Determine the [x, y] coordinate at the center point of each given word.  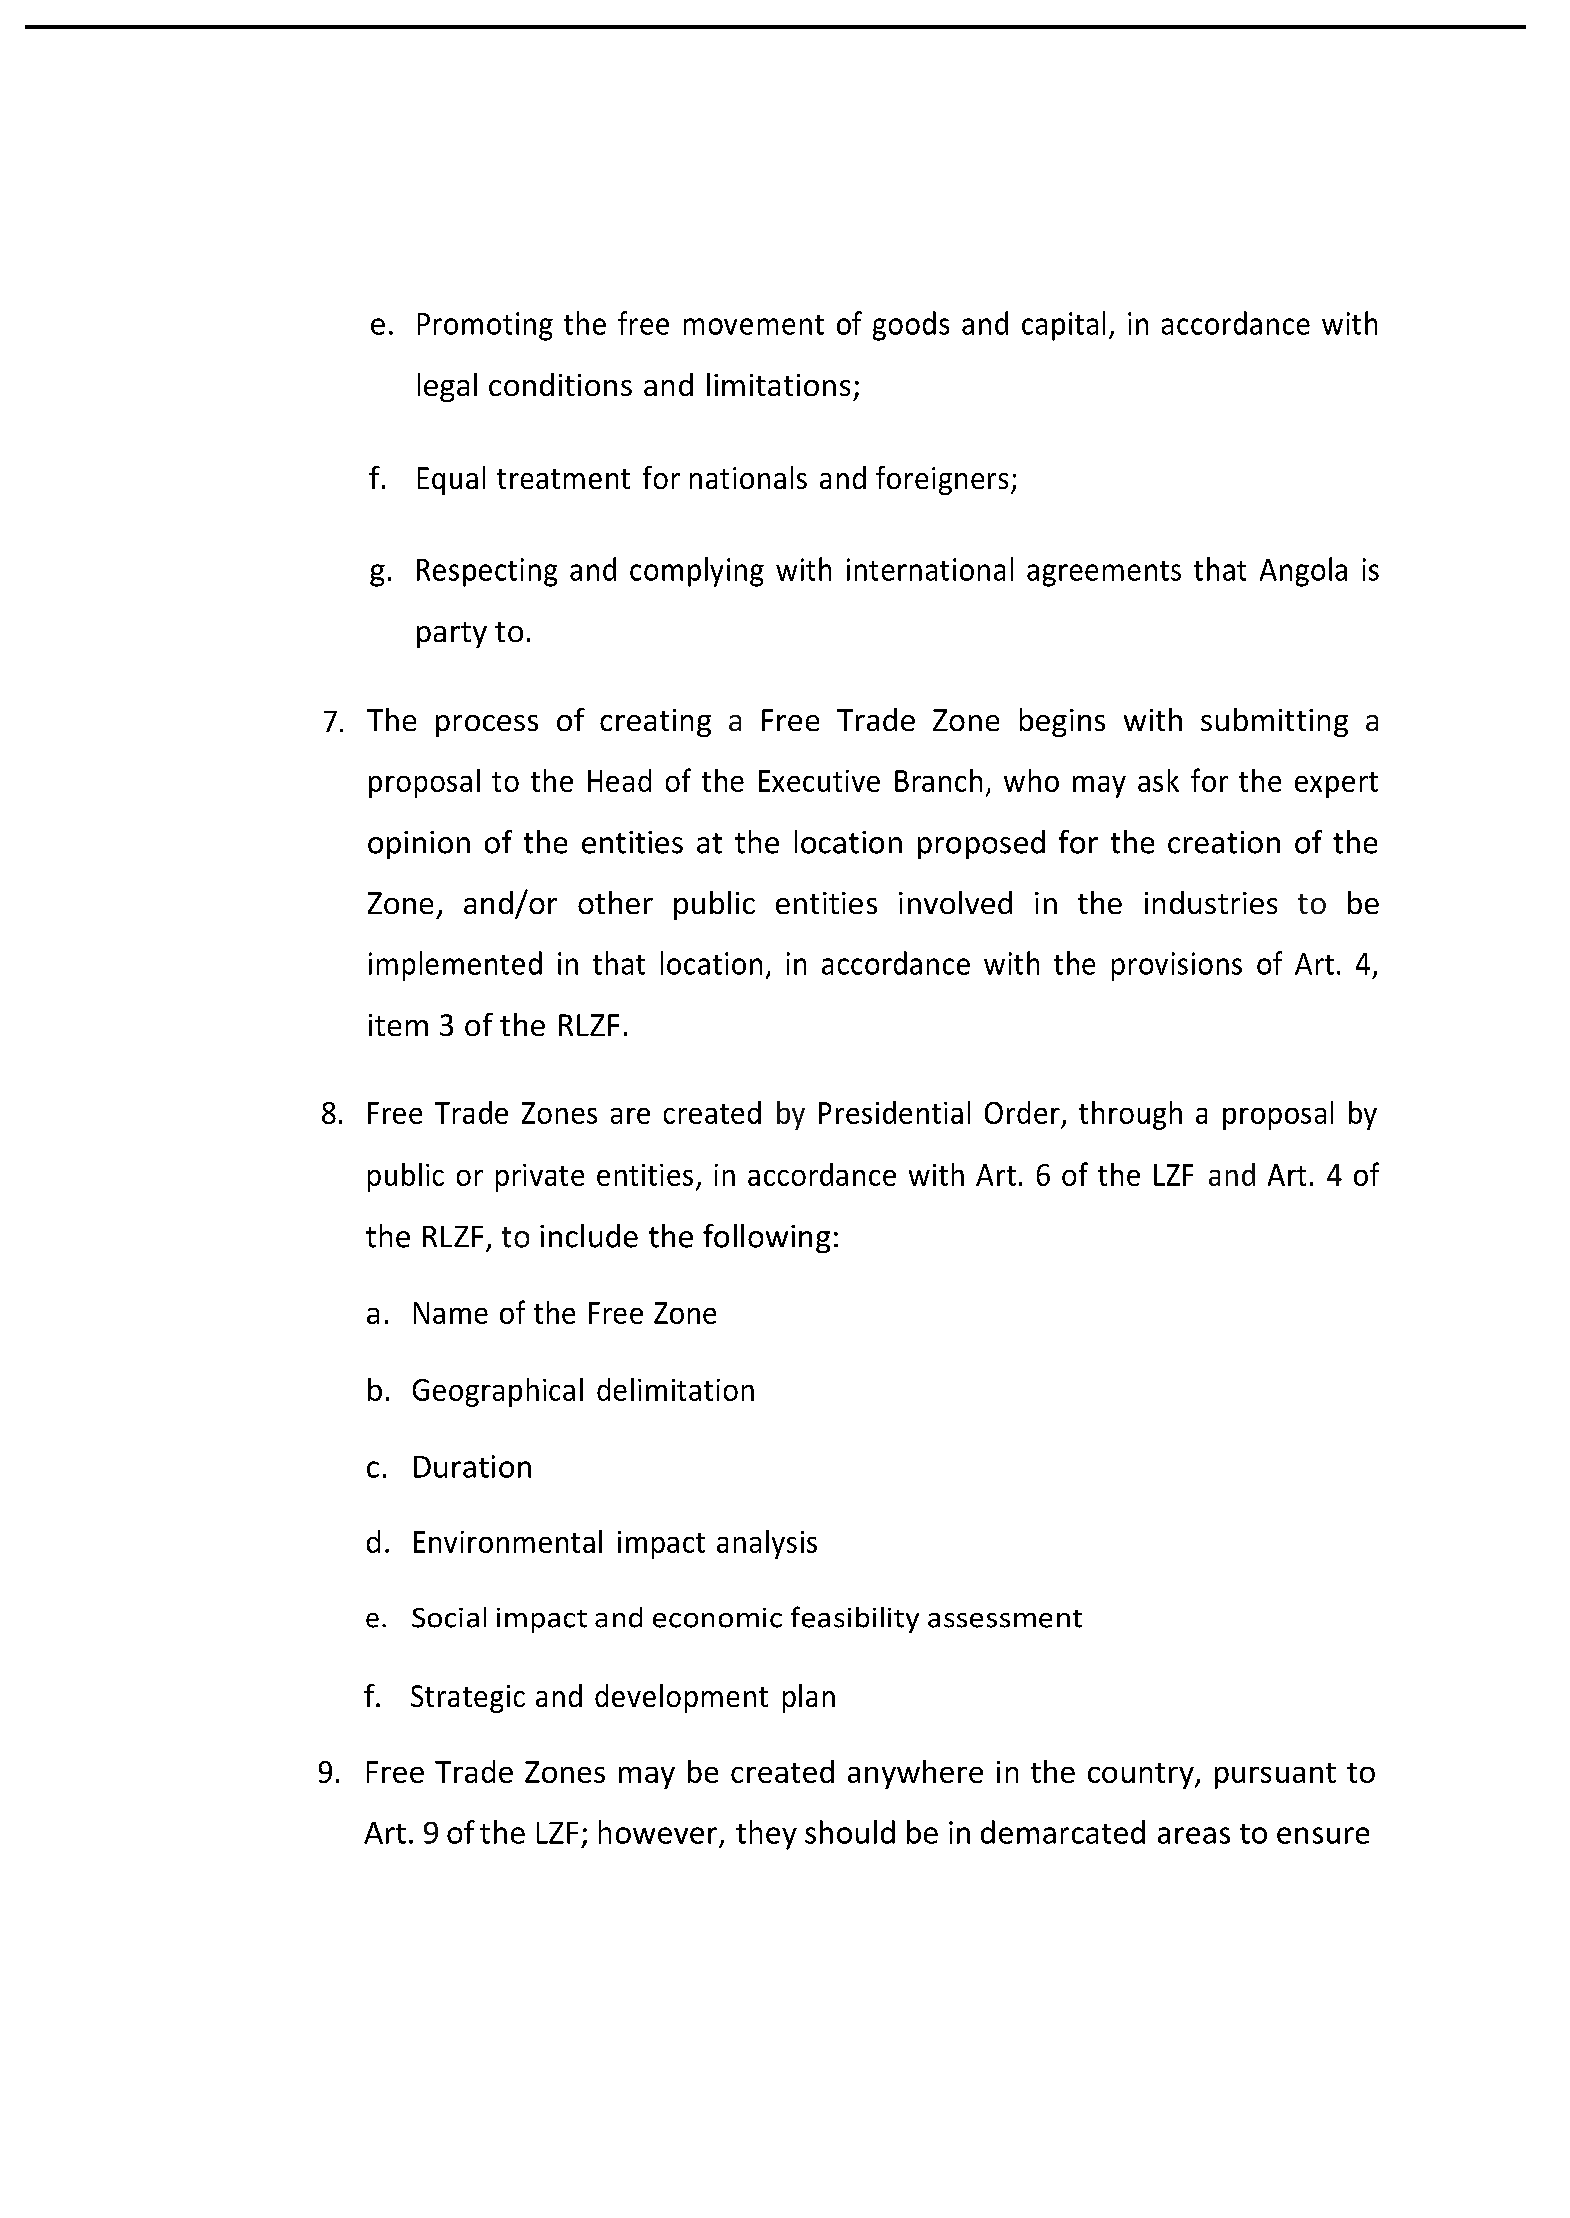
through [1130, 1115]
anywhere [915, 1774]
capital [1063, 326]
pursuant [1275, 1776]
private [540, 1178]
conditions [560, 384]
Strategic [468, 1699]
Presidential [894, 1112]
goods [911, 326]
